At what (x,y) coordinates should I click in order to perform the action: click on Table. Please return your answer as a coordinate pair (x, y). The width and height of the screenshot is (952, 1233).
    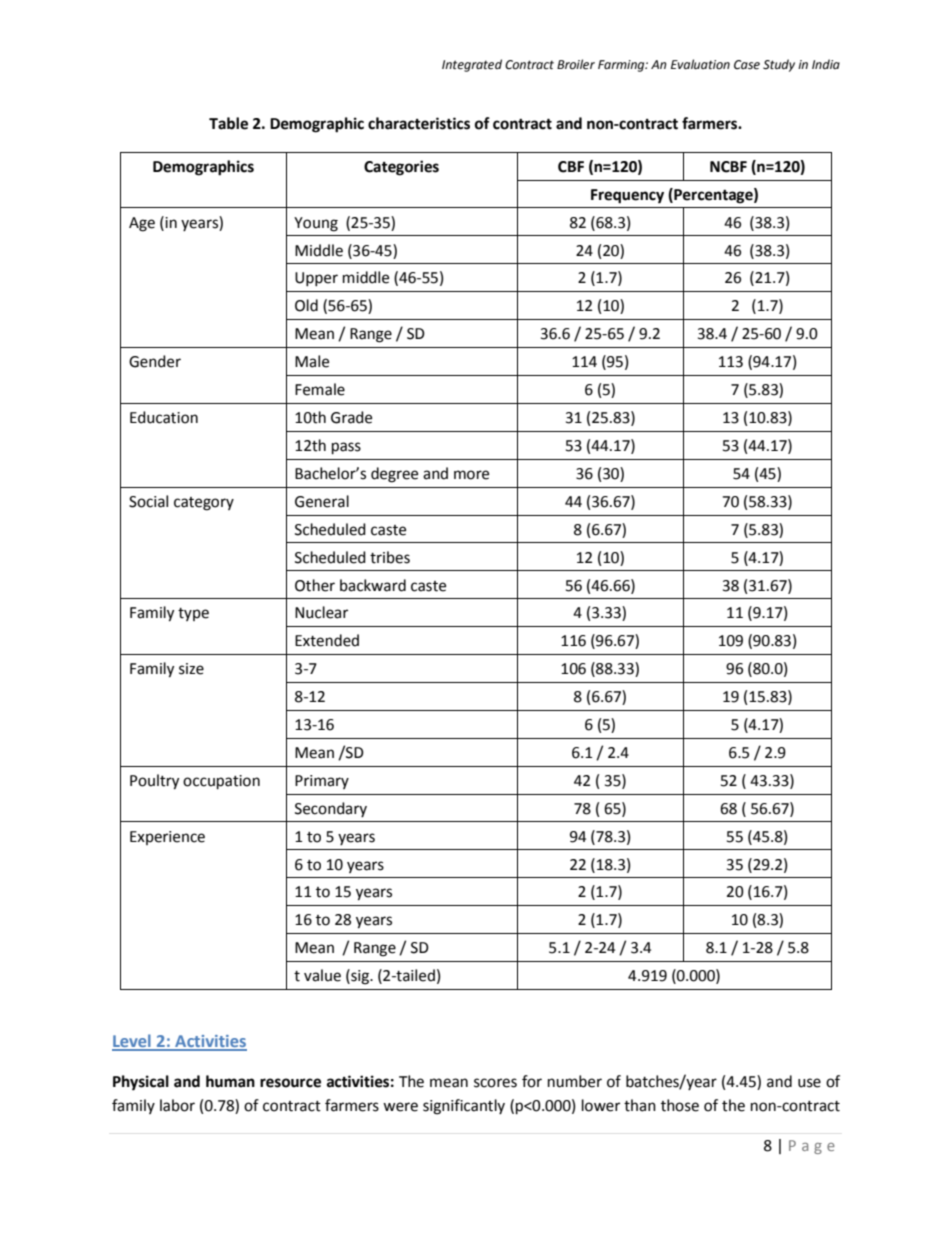
    Looking at the image, I should click on (228, 123).
